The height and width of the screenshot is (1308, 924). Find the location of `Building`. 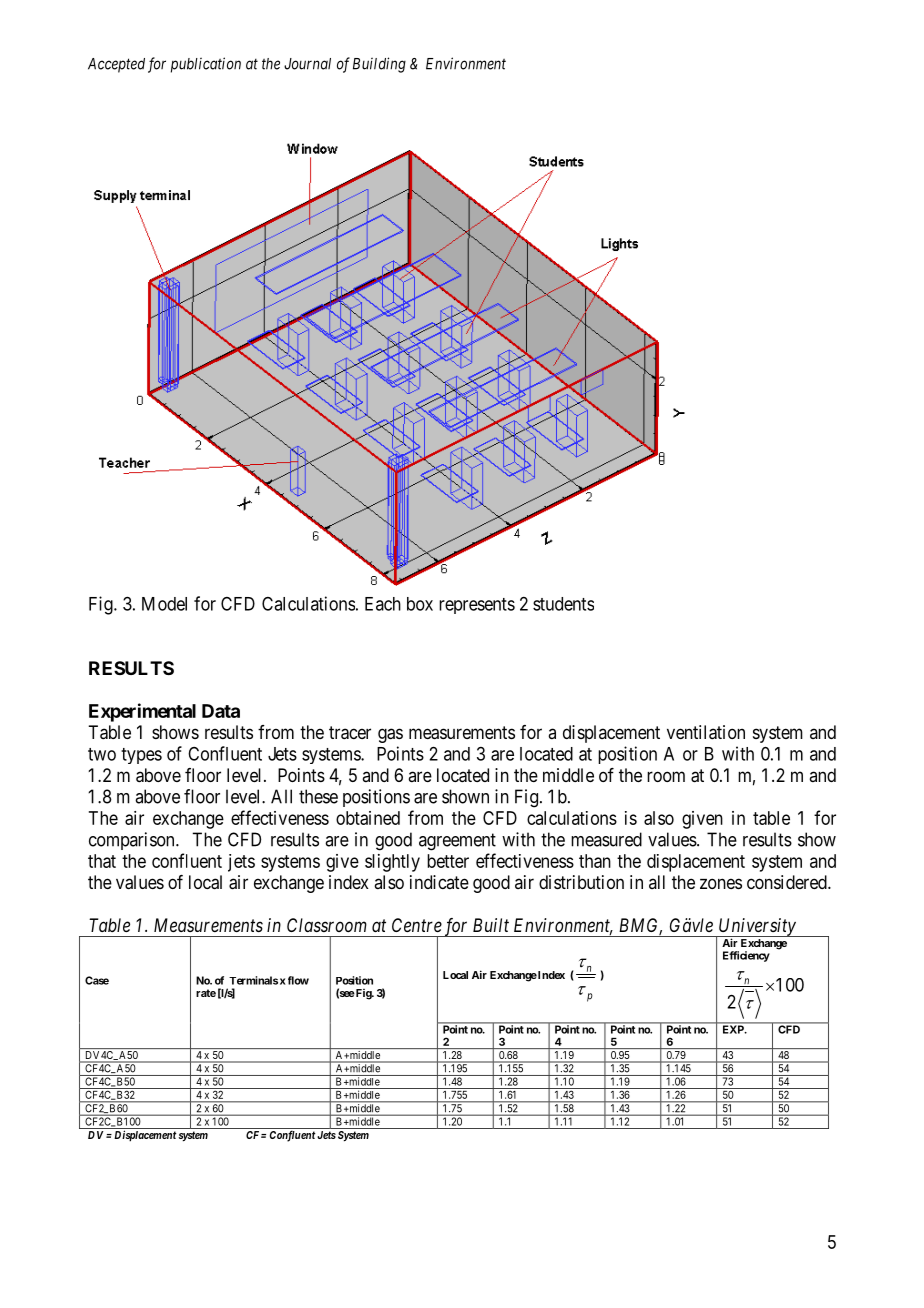

Building is located at coordinates (379, 65).
